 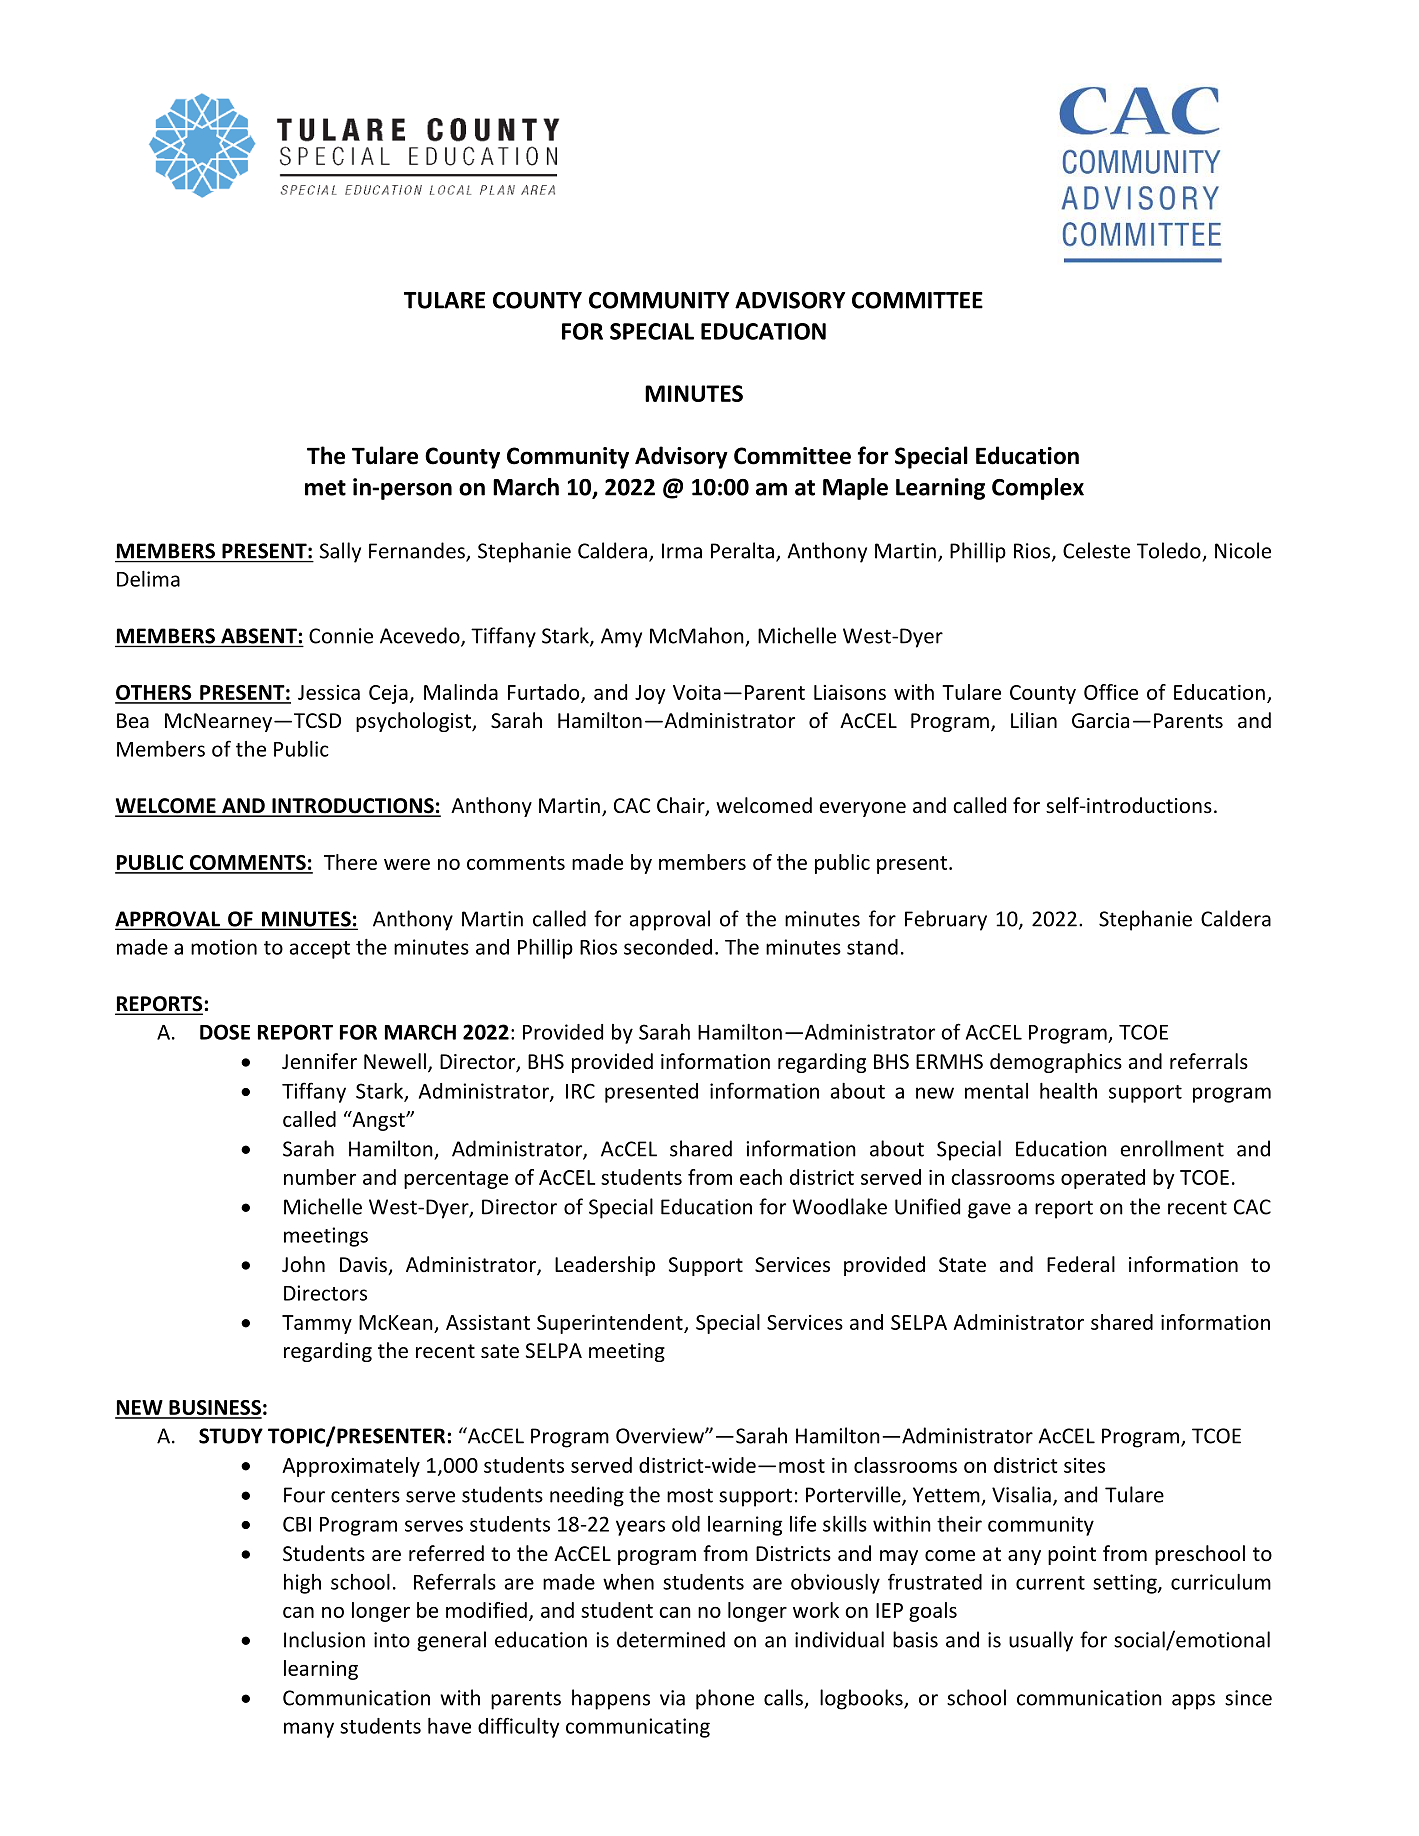 I want to click on Irma, so click(x=682, y=551).
